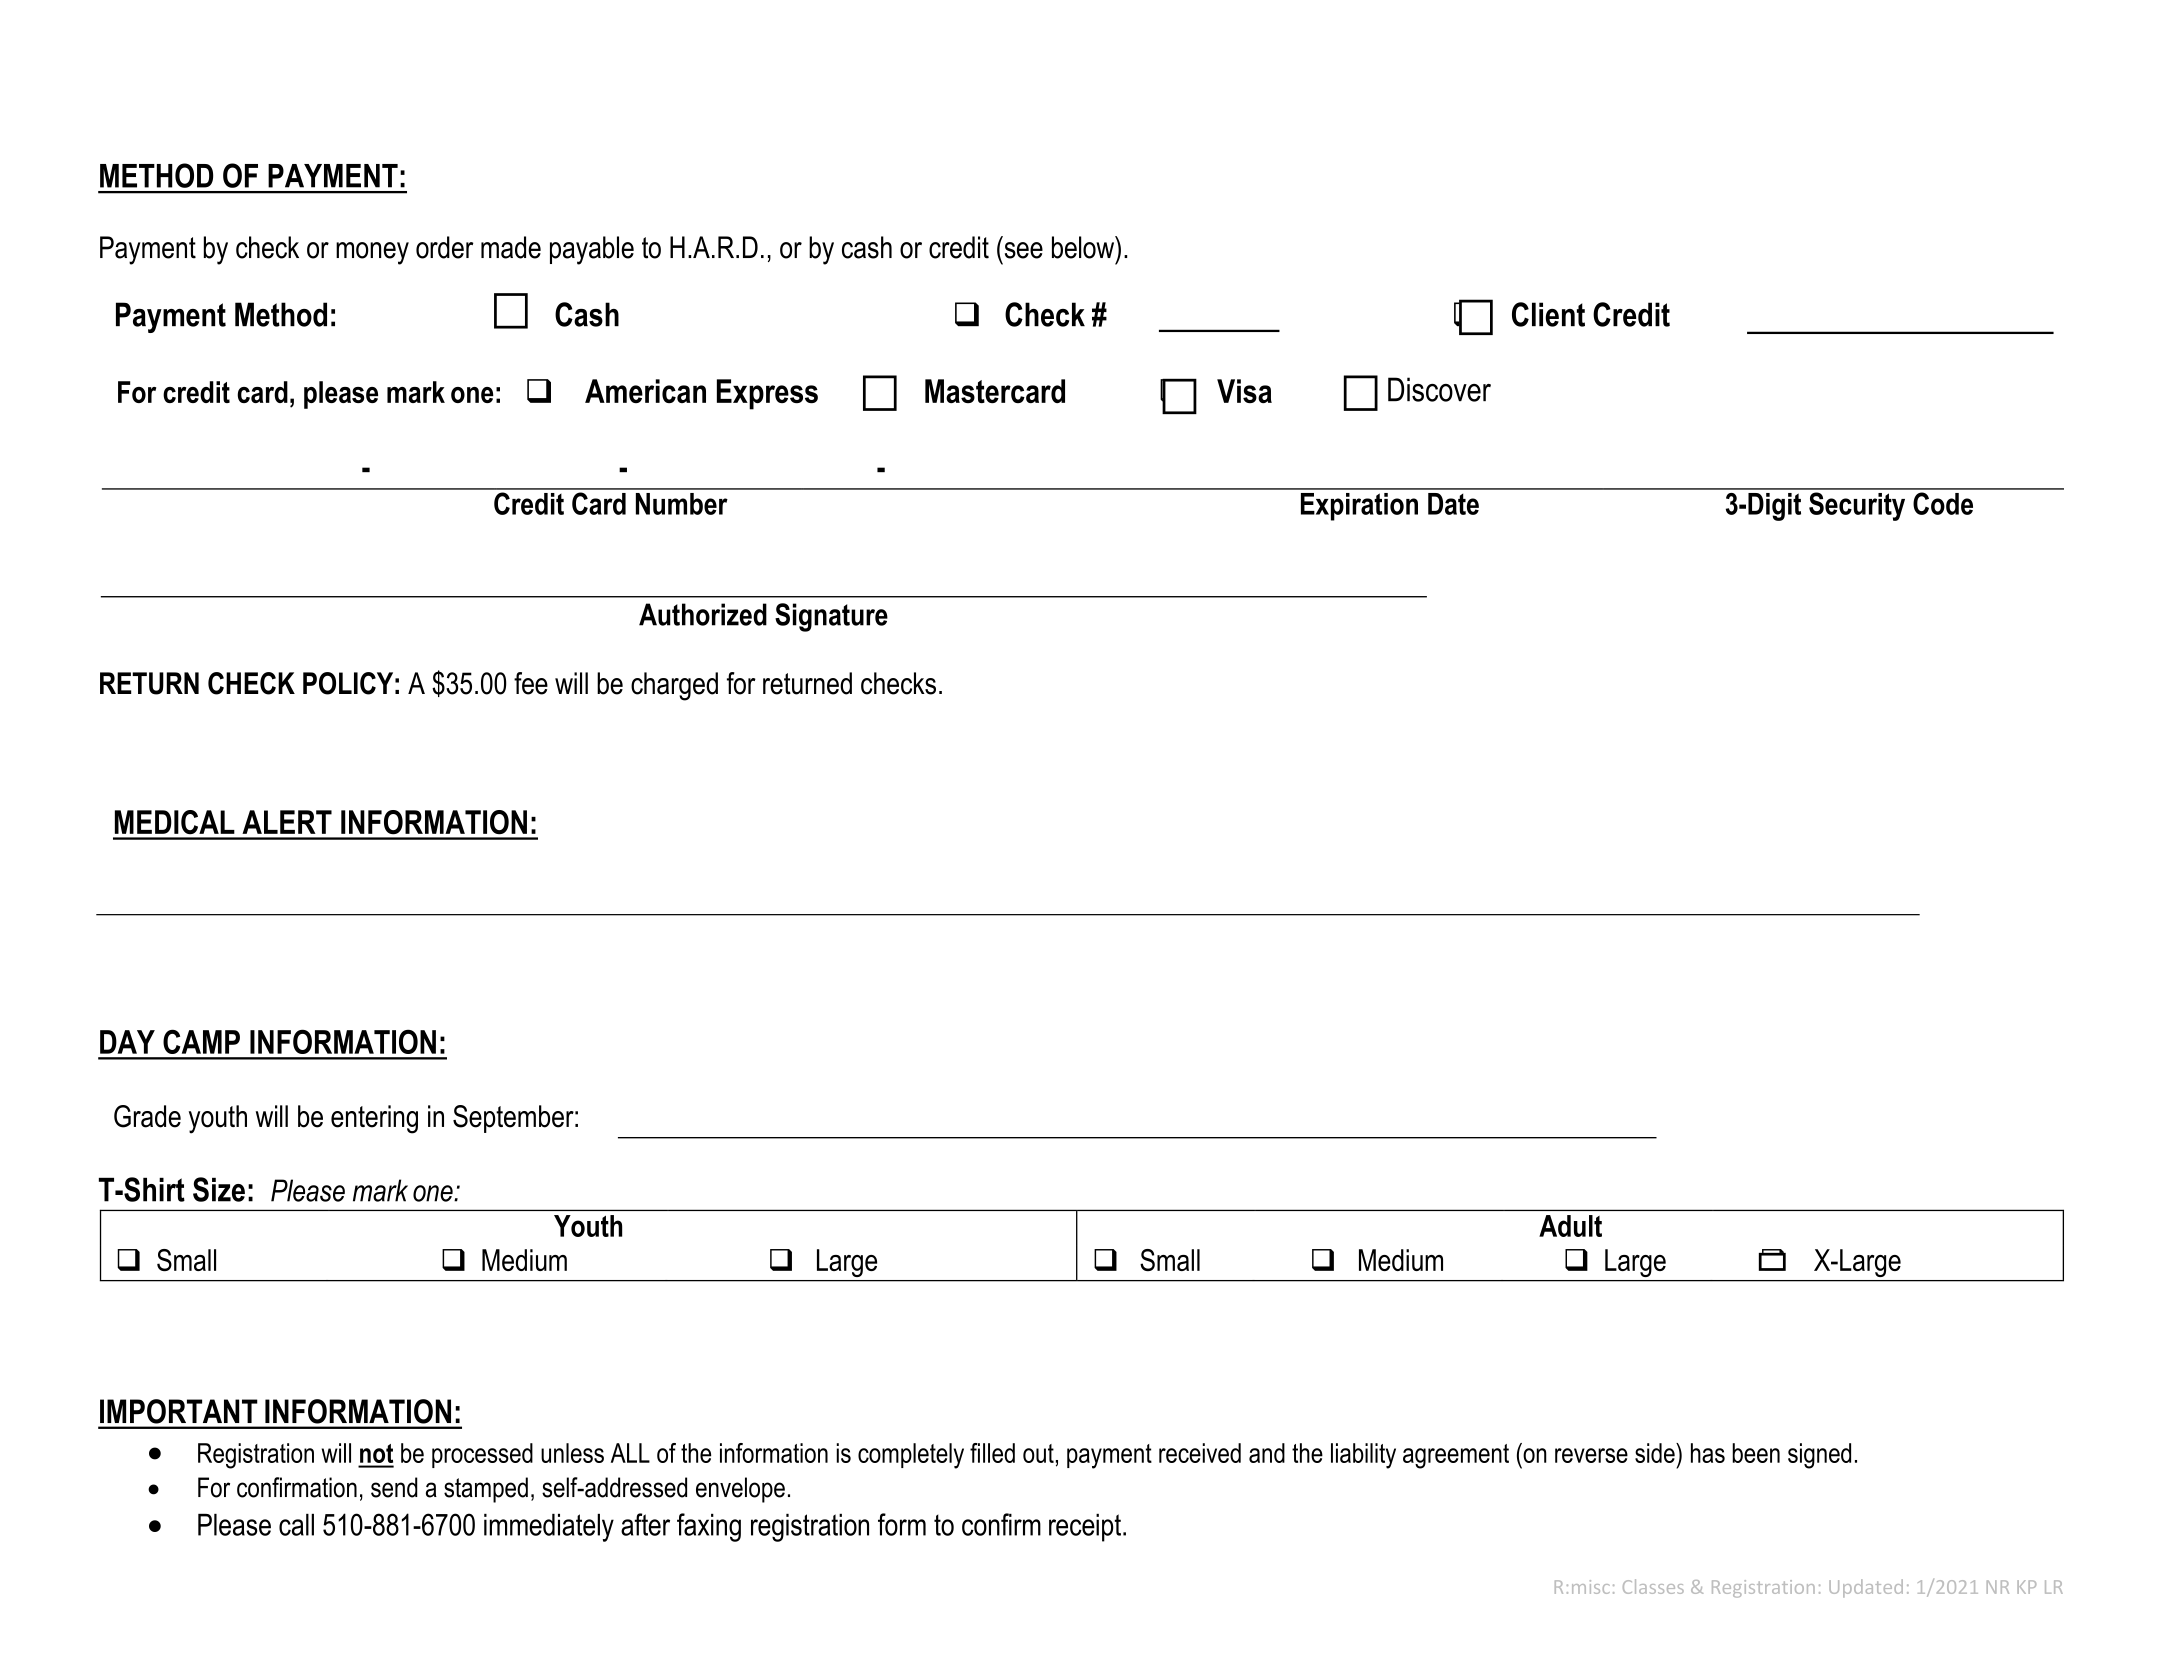 The height and width of the screenshot is (1670, 2161). What do you see at coordinates (296, 1525) in the screenshot?
I see `call` at bounding box center [296, 1525].
